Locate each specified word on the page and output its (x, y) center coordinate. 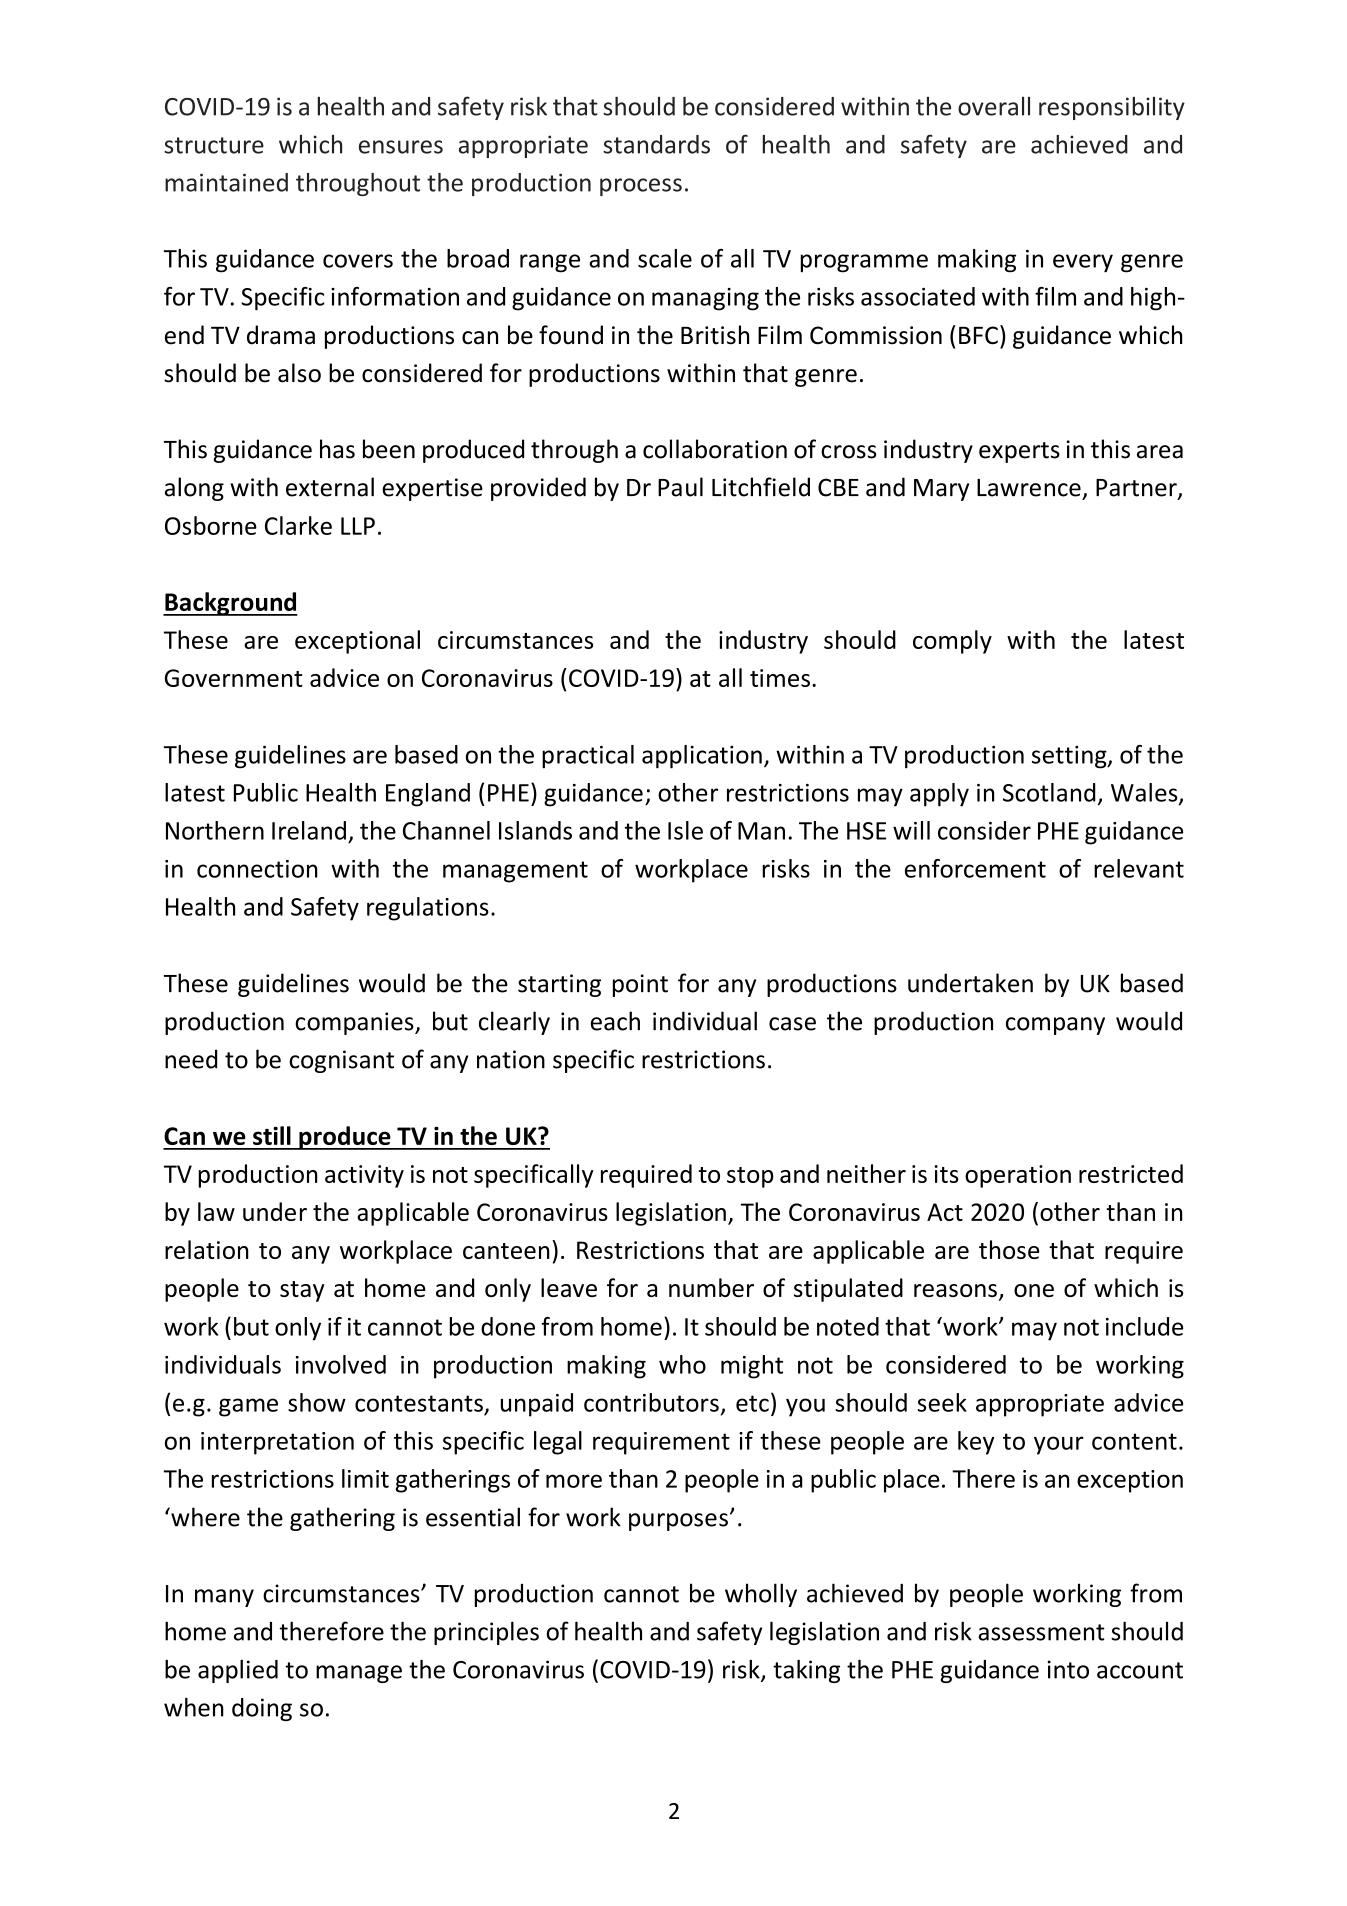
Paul (680, 487)
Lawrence (1029, 488)
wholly (761, 1595)
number (711, 1287)
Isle (685, 830)
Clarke (298, 525)
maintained (226, 182)
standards (656, 144)
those (1009, 1249)
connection (257, 869)
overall (994, 106)
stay (302, 1291)
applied (238, 1671)
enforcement (975, 868)
